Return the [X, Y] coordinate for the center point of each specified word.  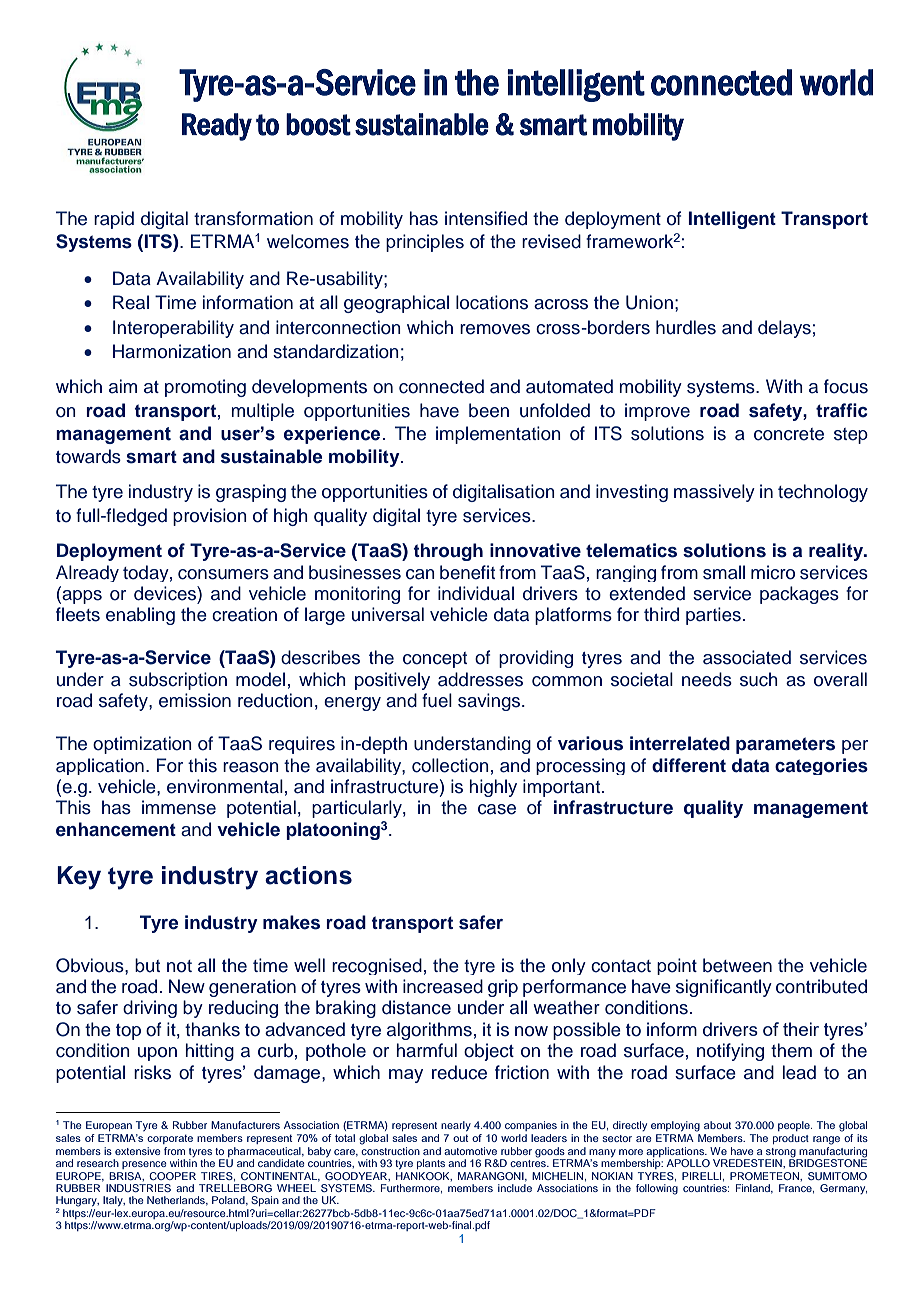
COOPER [172, 1176]
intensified [486, 218]
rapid [114, 220]
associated [747, 657]
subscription [178, 681]
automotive [470, 1151]
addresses [480, 679]
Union [649, 302]
